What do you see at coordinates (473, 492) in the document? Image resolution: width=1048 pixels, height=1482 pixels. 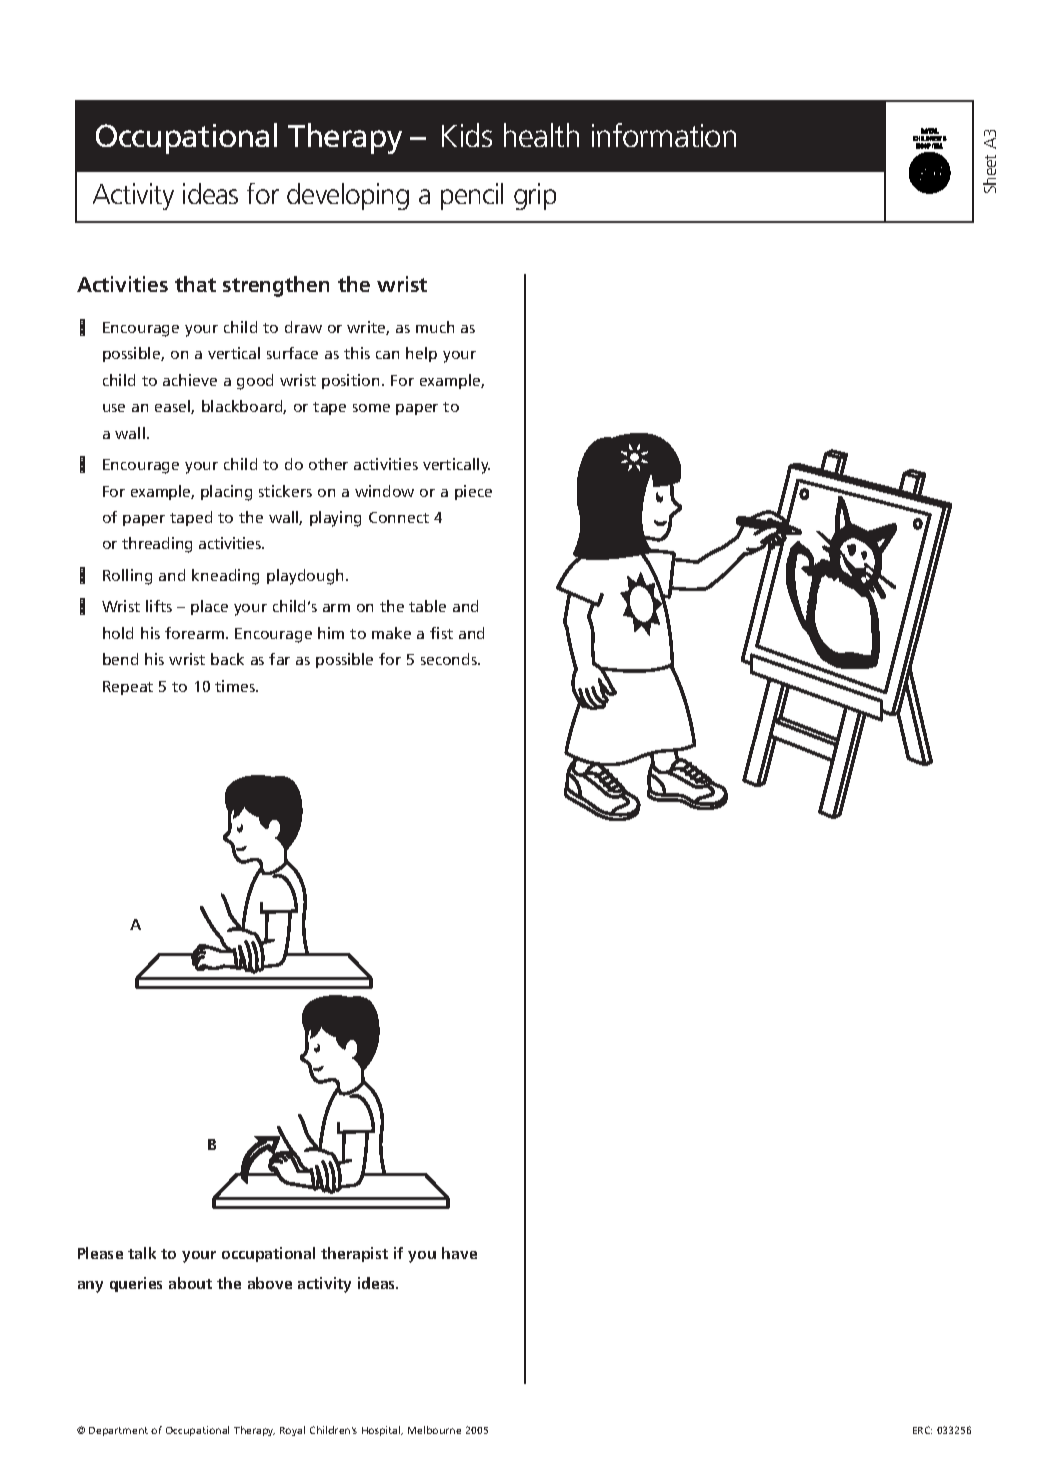 I see `piece` at bounding box center [473, 492].
